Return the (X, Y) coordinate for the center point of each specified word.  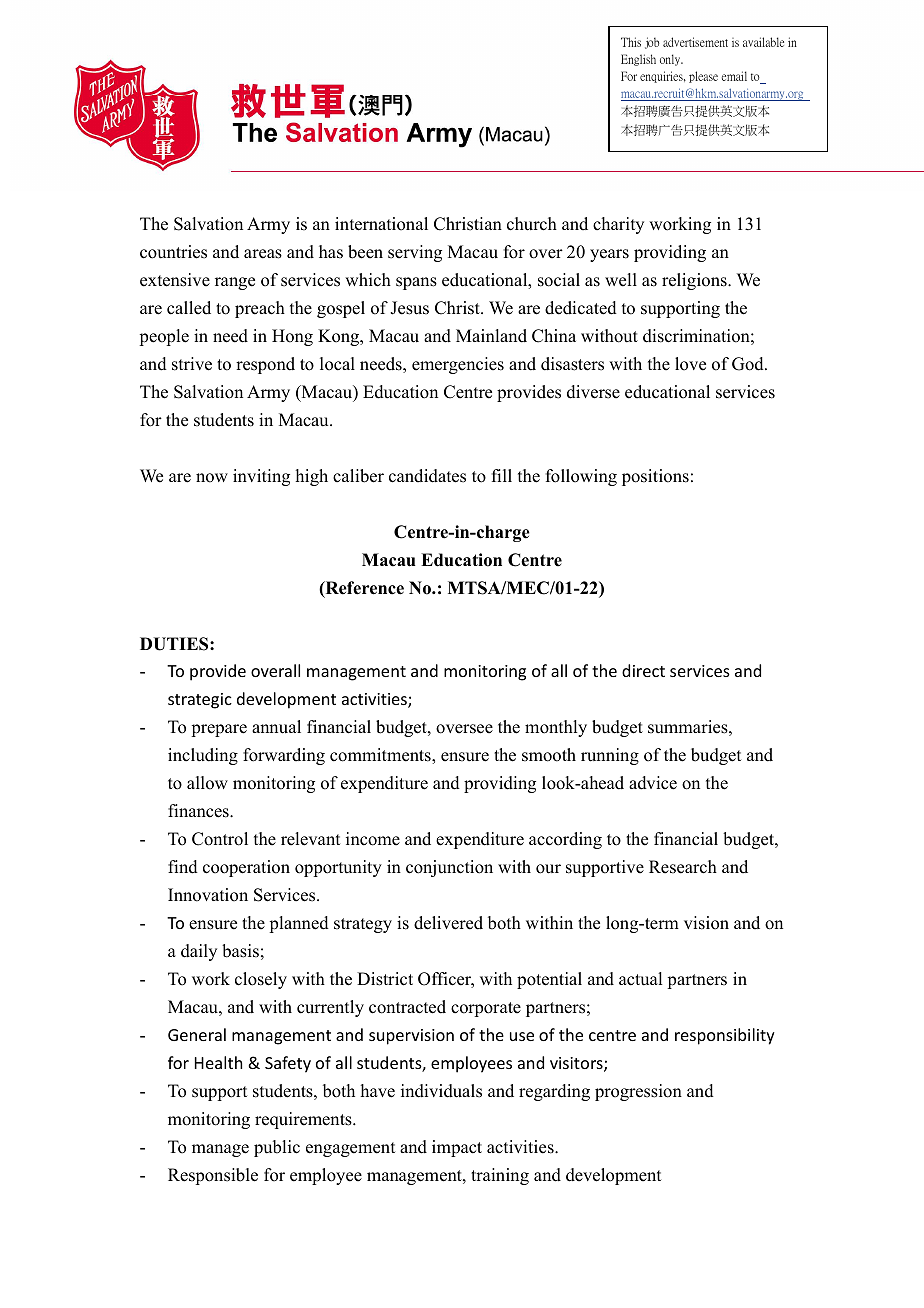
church (532, 224)
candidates (427, 476)
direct (643, 670)
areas (263, 254)
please (703, 77)
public (277, 1148)
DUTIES (175, 644)
